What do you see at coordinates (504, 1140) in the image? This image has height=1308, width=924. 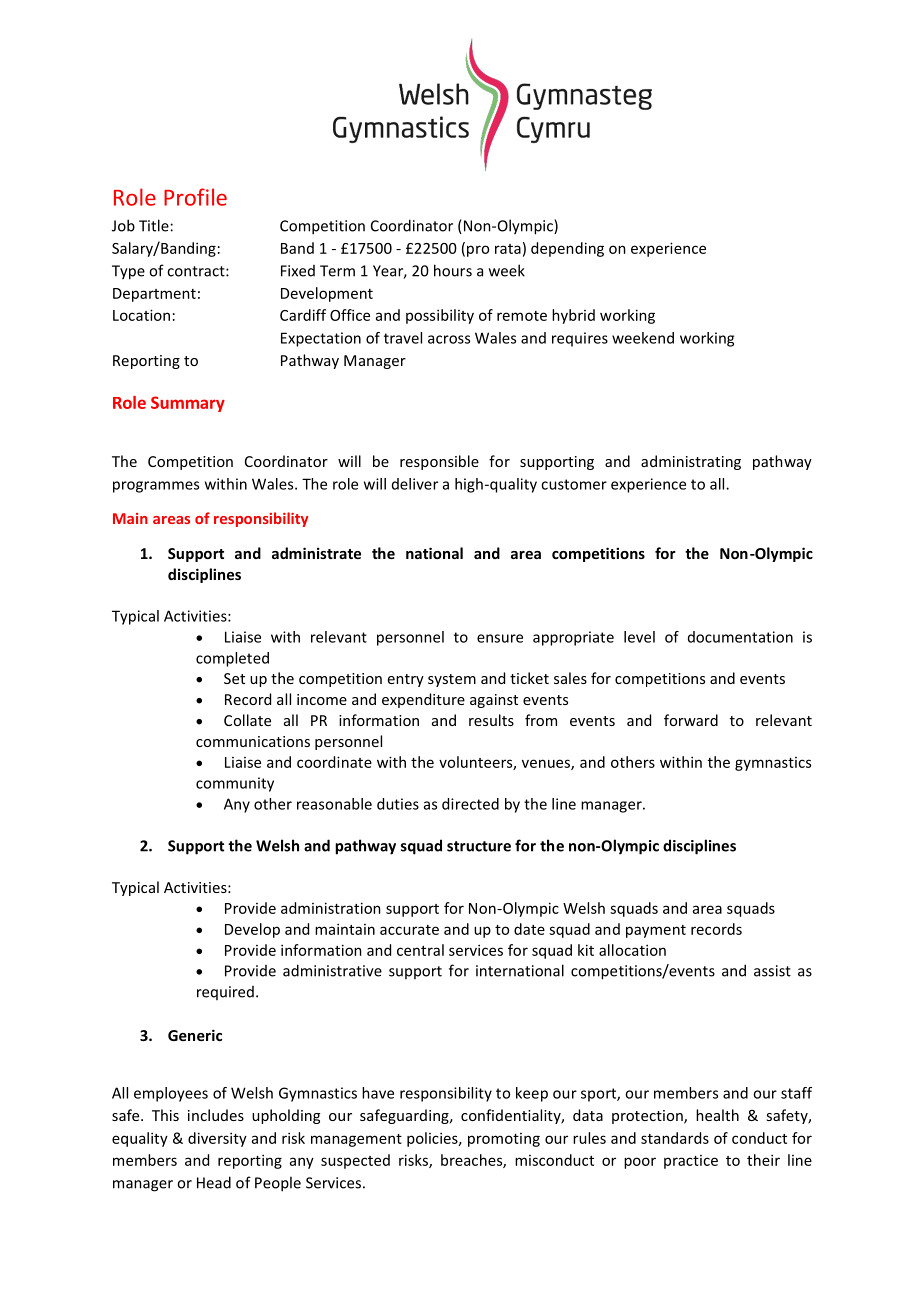 I see `promoting` at bounding box center [504, 1140].
